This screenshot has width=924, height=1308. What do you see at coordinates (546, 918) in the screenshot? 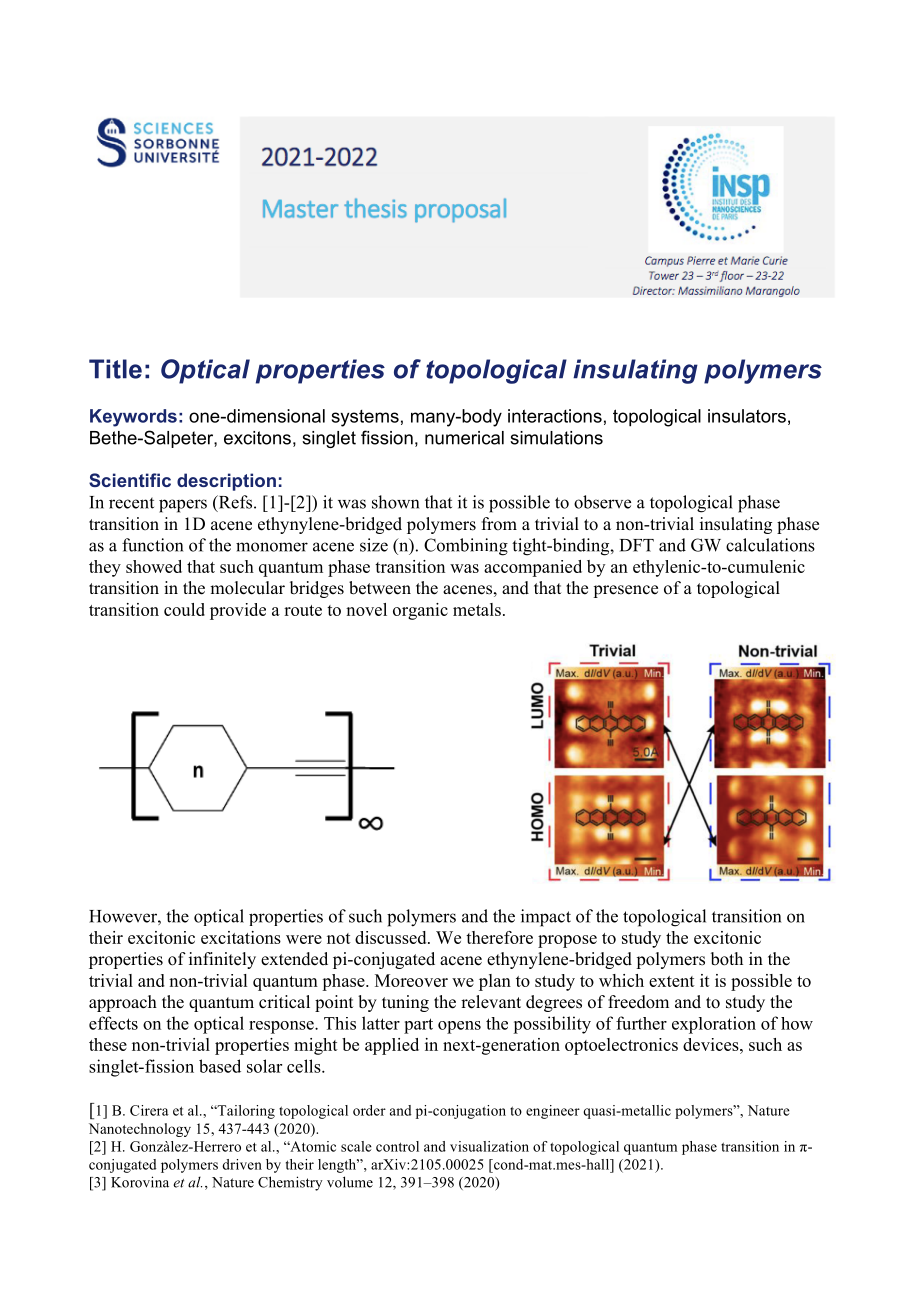
I see `impact` at bounding box center [546, 918].
